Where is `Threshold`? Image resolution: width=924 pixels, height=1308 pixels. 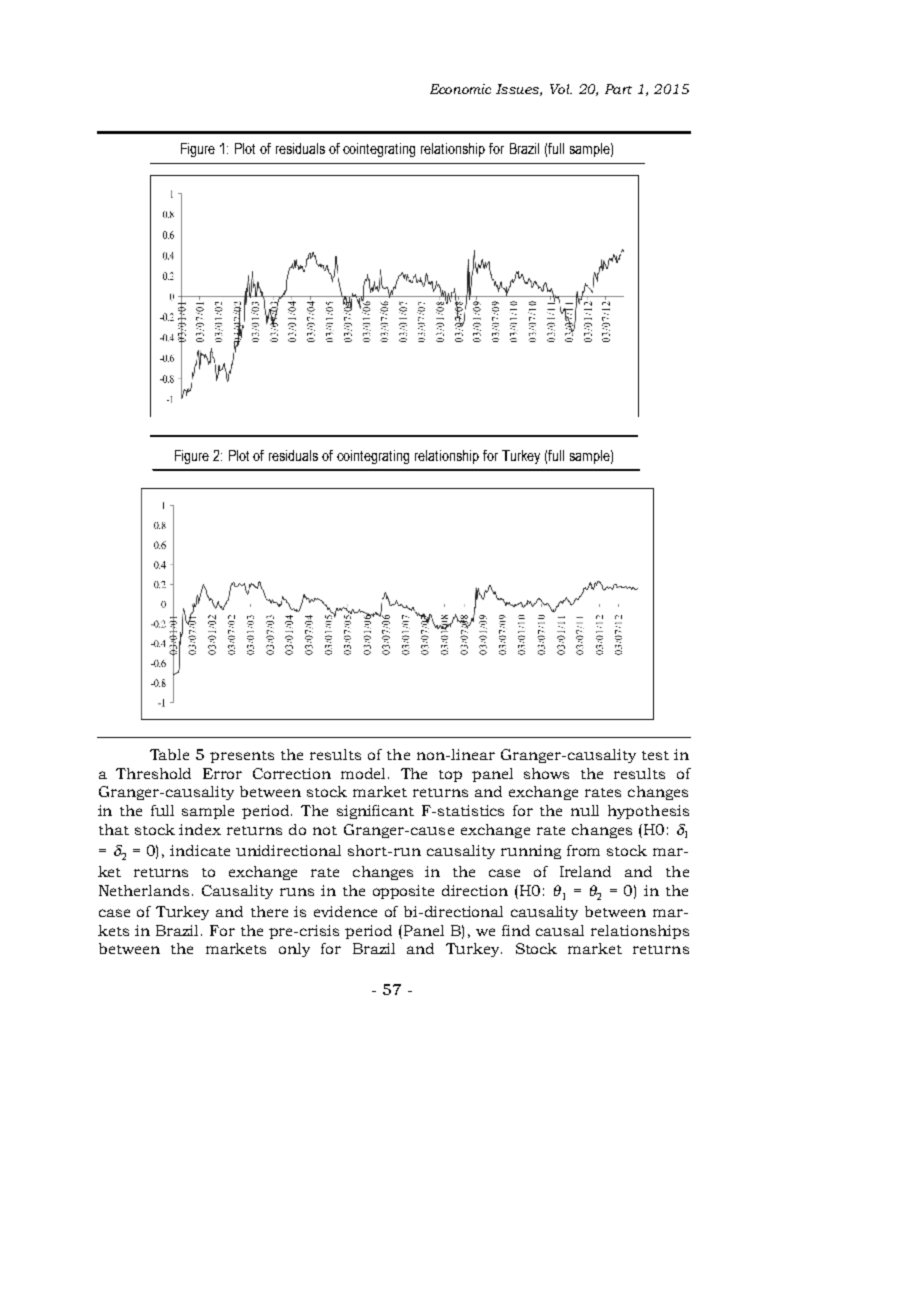 Threshold is located at coordinates (153, 773).
